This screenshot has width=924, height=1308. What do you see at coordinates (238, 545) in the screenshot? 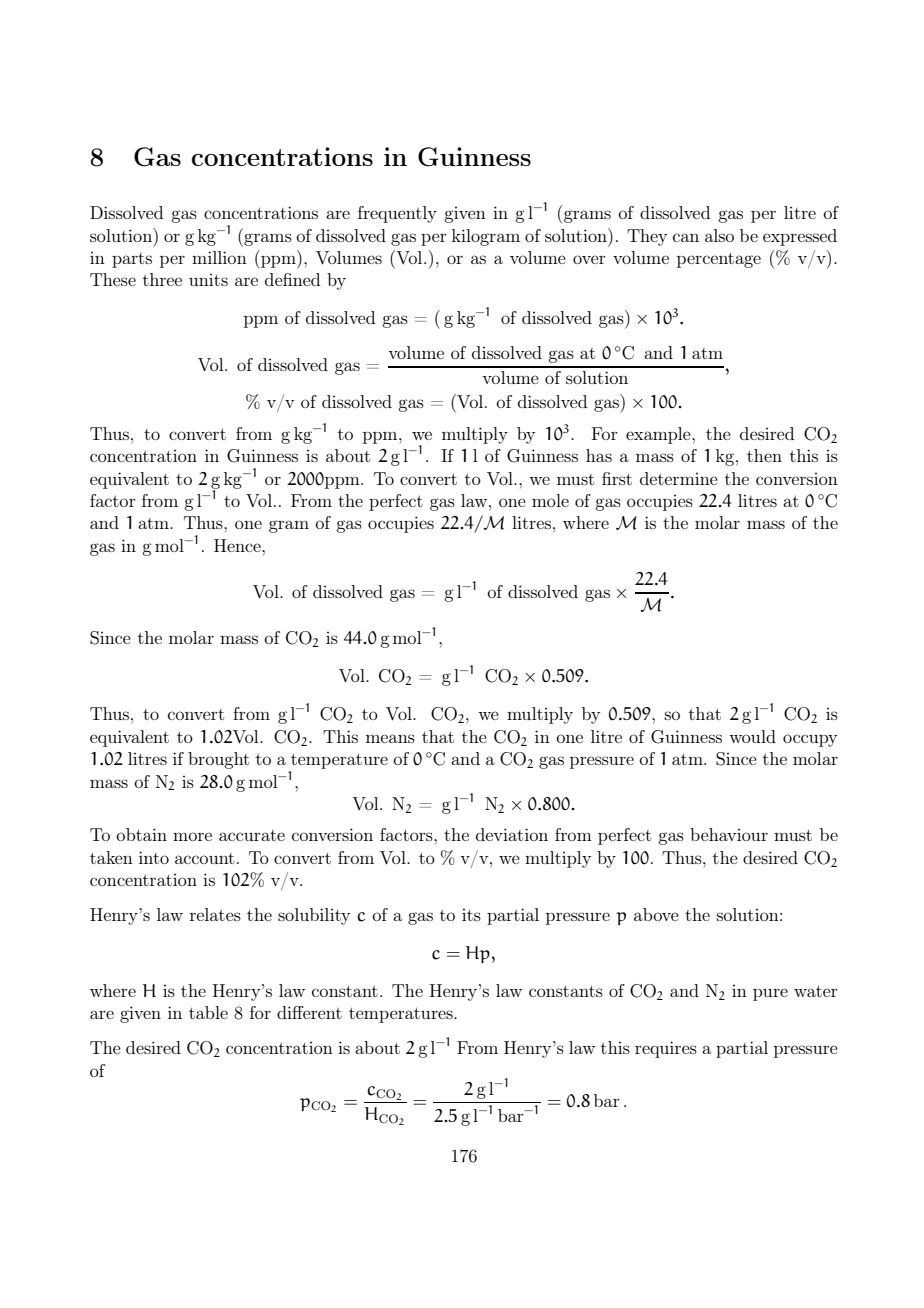
I see `Hence` at bounding box center [238, 545].
